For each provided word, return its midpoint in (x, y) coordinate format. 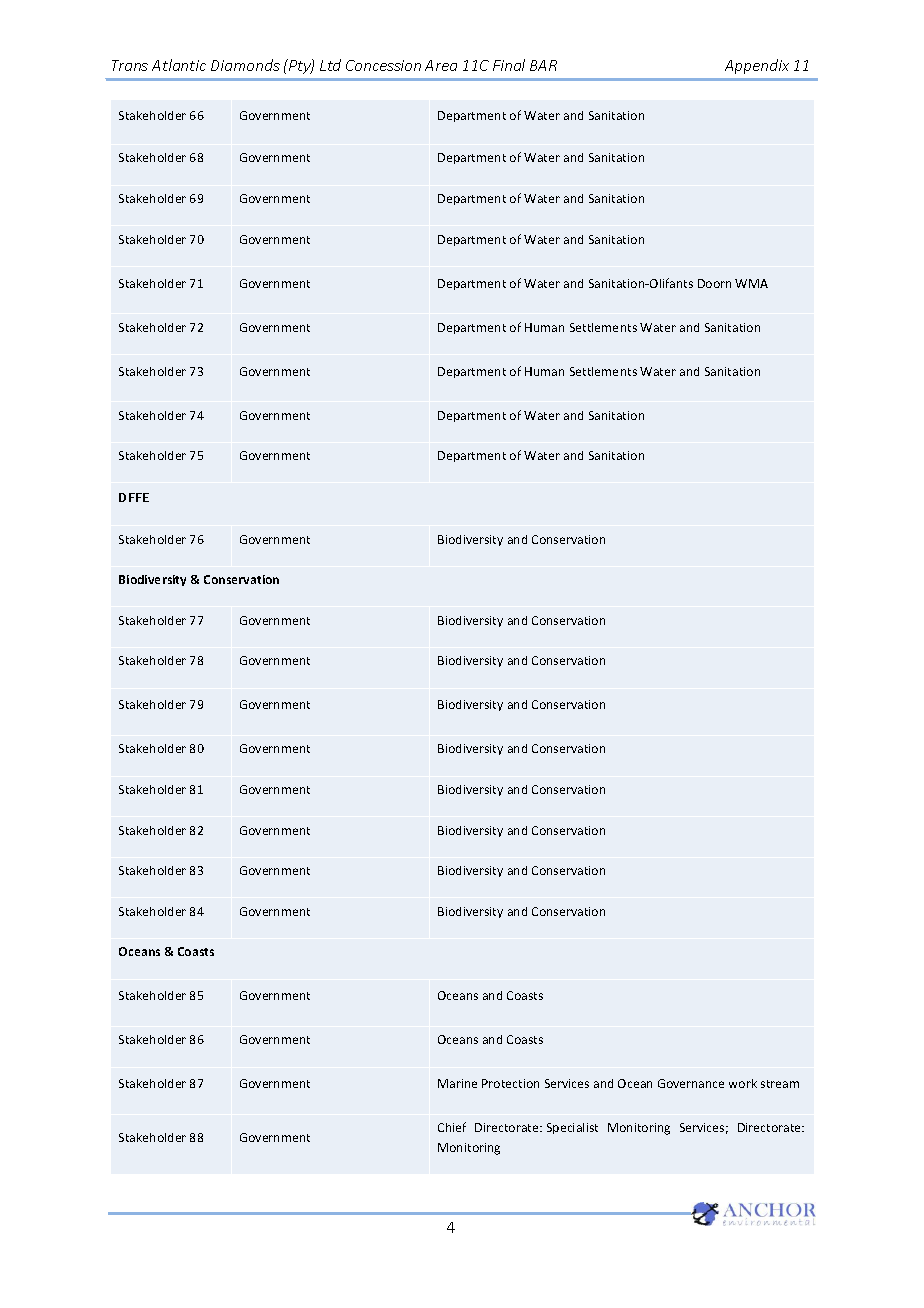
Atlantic (179, 65)
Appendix (757, 66)
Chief (452, 1127)
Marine (457, 1083)
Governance (691, 1083)
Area (441, 65)
